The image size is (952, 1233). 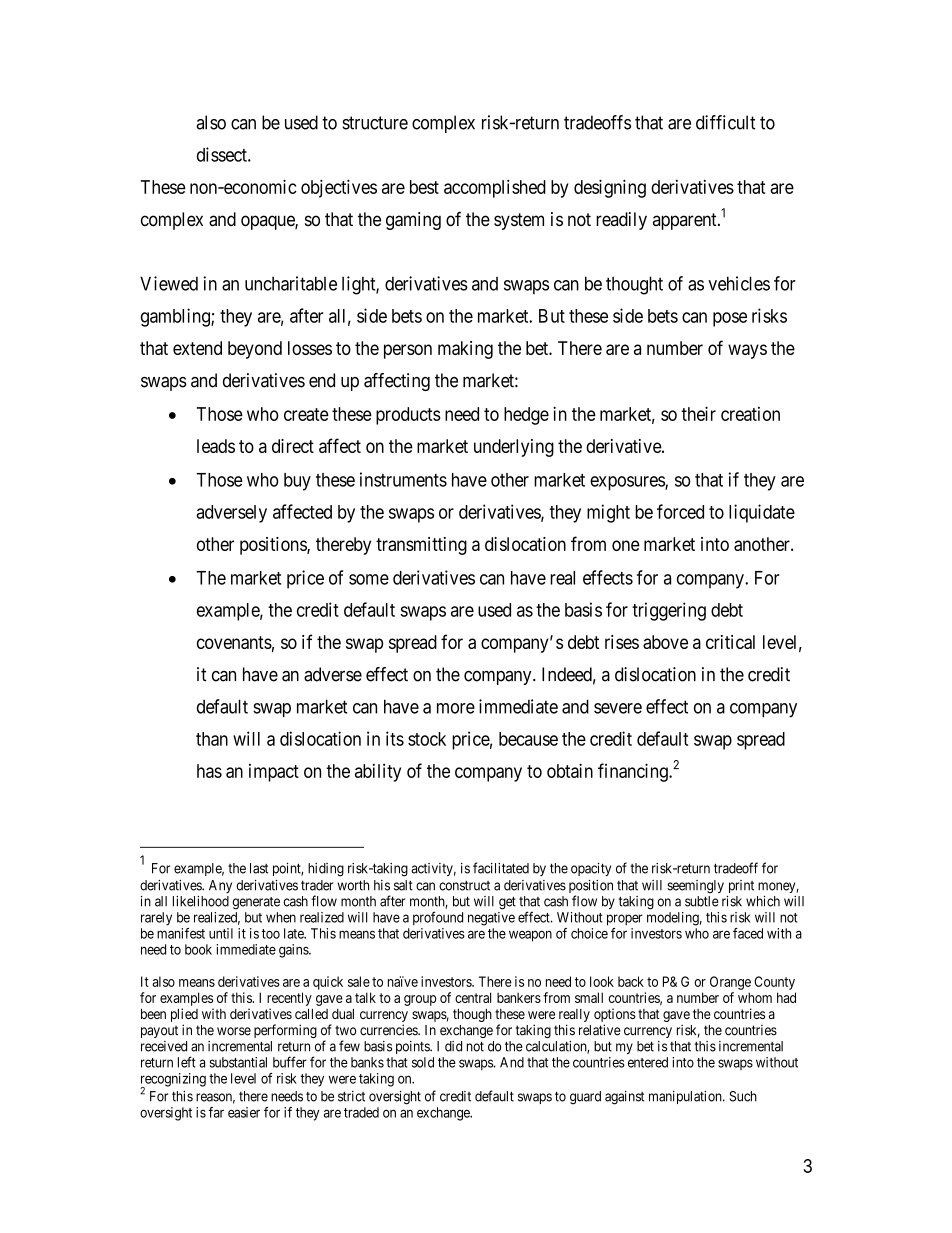 I want to click on substantial, so click(x=238, y=1062).
